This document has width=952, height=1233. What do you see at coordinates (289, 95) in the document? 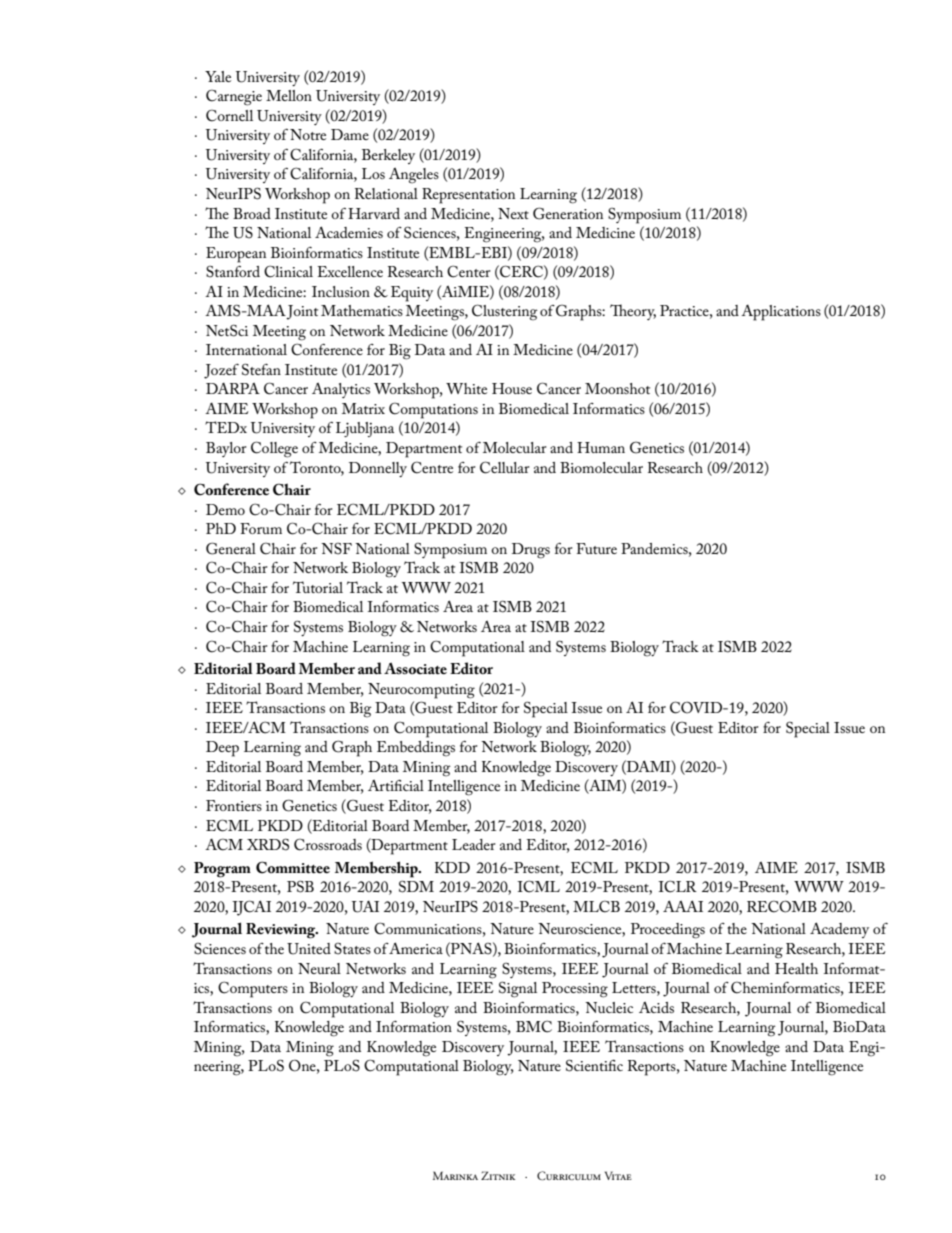
I see `Mellon` at bounding box center [289, 95].
